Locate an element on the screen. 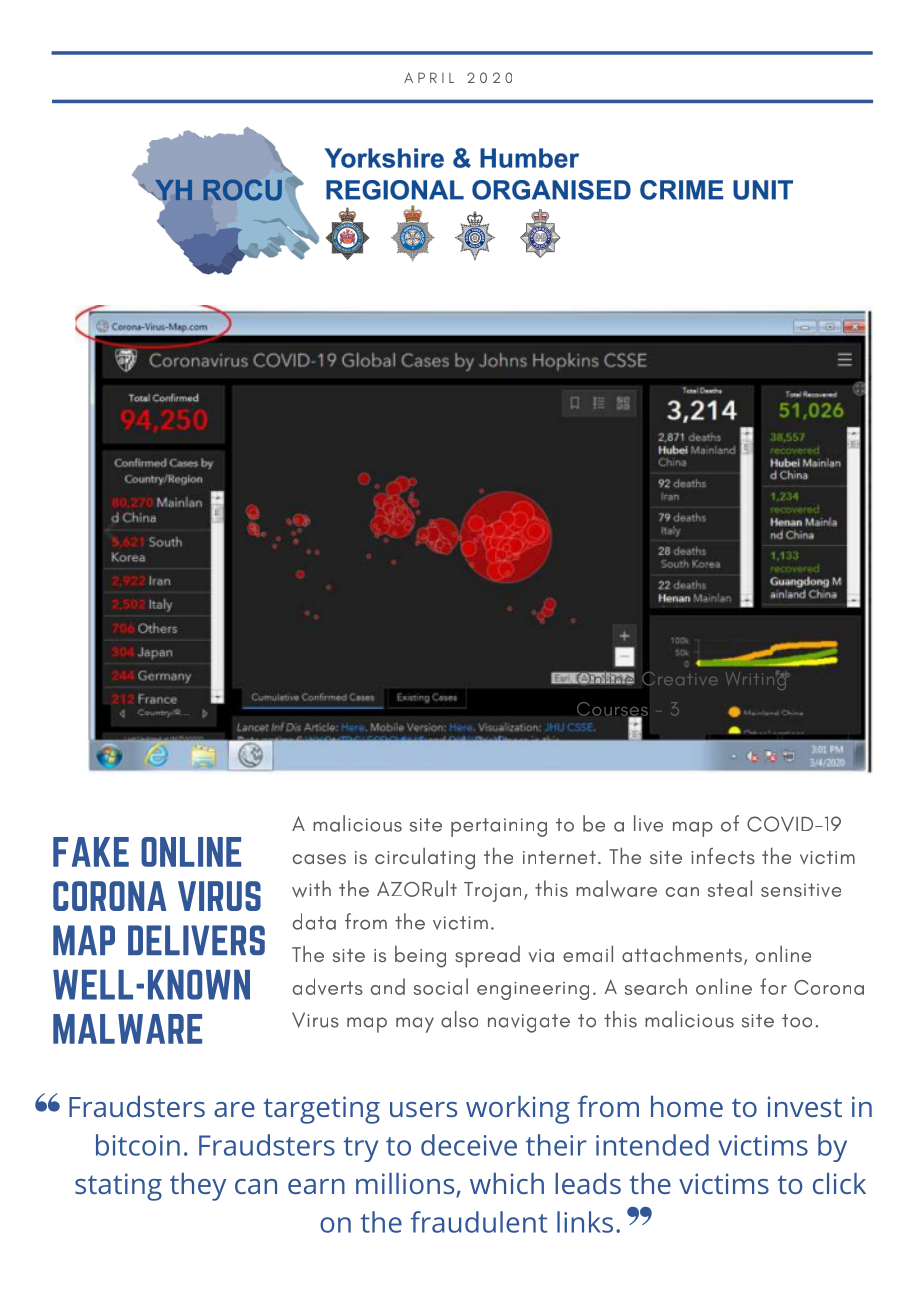  data is located at coordinates (314, 921).
